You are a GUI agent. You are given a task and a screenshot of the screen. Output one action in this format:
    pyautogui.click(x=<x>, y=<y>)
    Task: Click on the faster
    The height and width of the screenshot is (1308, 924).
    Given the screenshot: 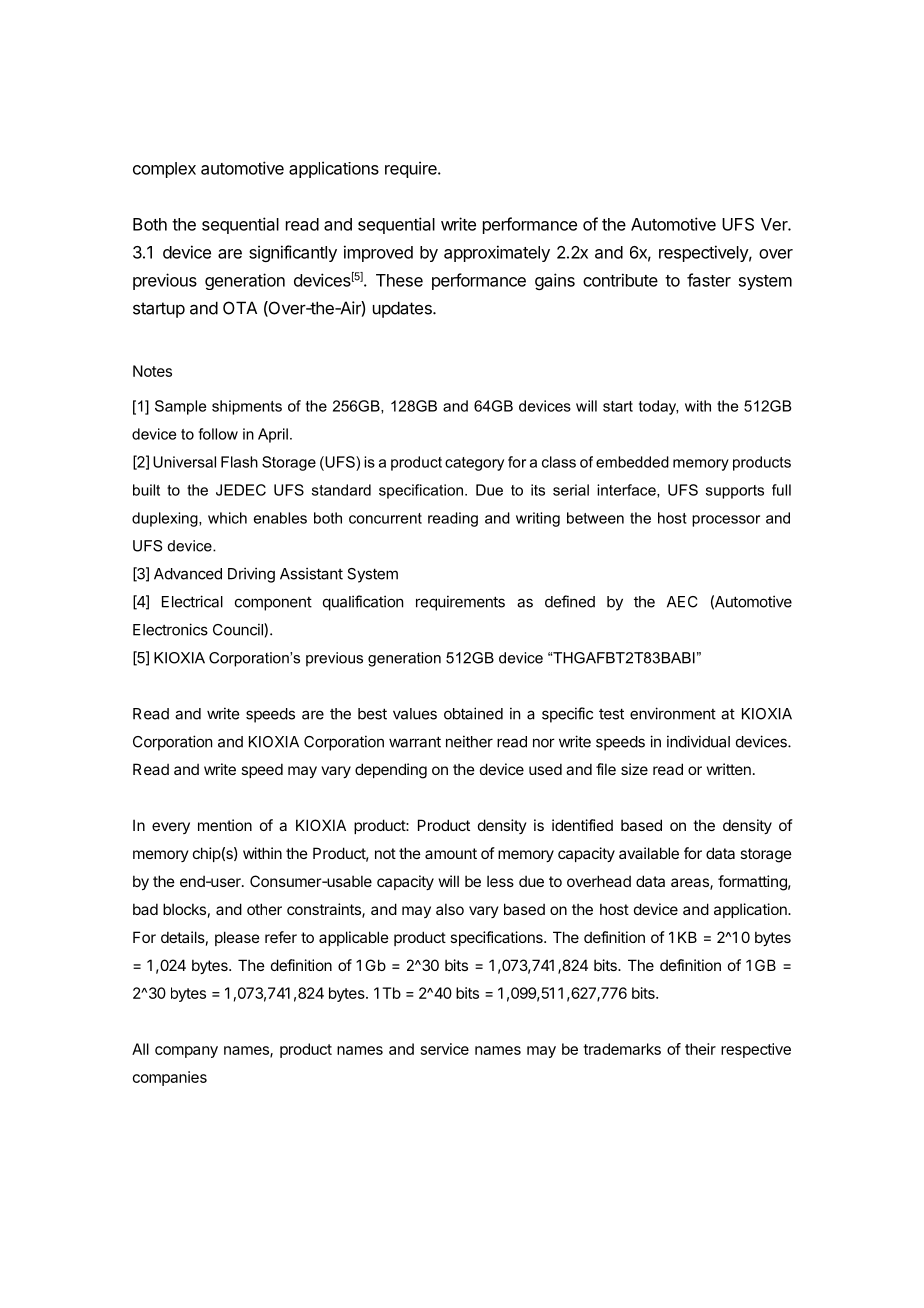 What is the action you would take?
    pyautogui.click(x=709, y=280)
